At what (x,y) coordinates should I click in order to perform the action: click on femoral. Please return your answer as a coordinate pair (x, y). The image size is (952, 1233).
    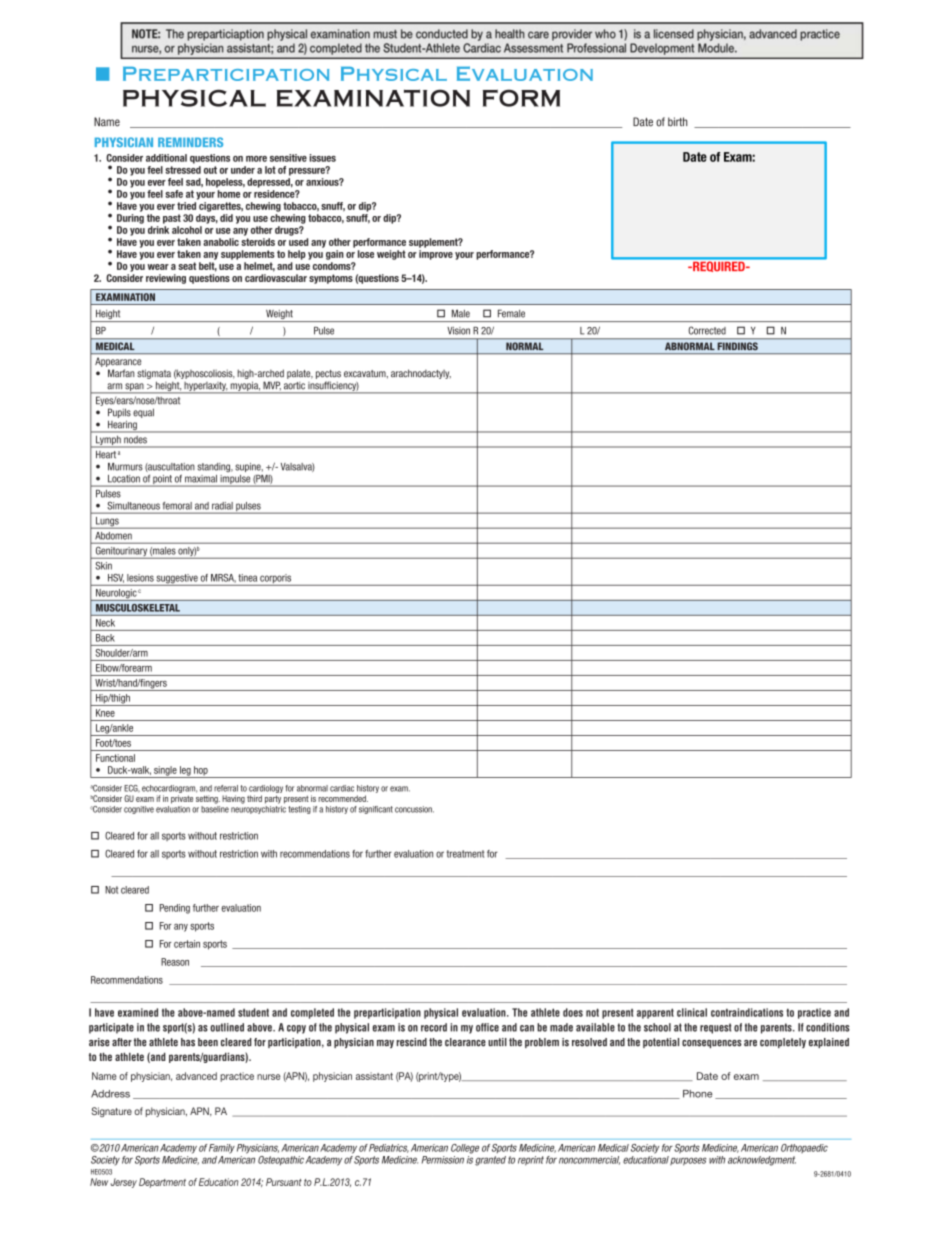
    Looking at the image, I should click on (177, 506).
